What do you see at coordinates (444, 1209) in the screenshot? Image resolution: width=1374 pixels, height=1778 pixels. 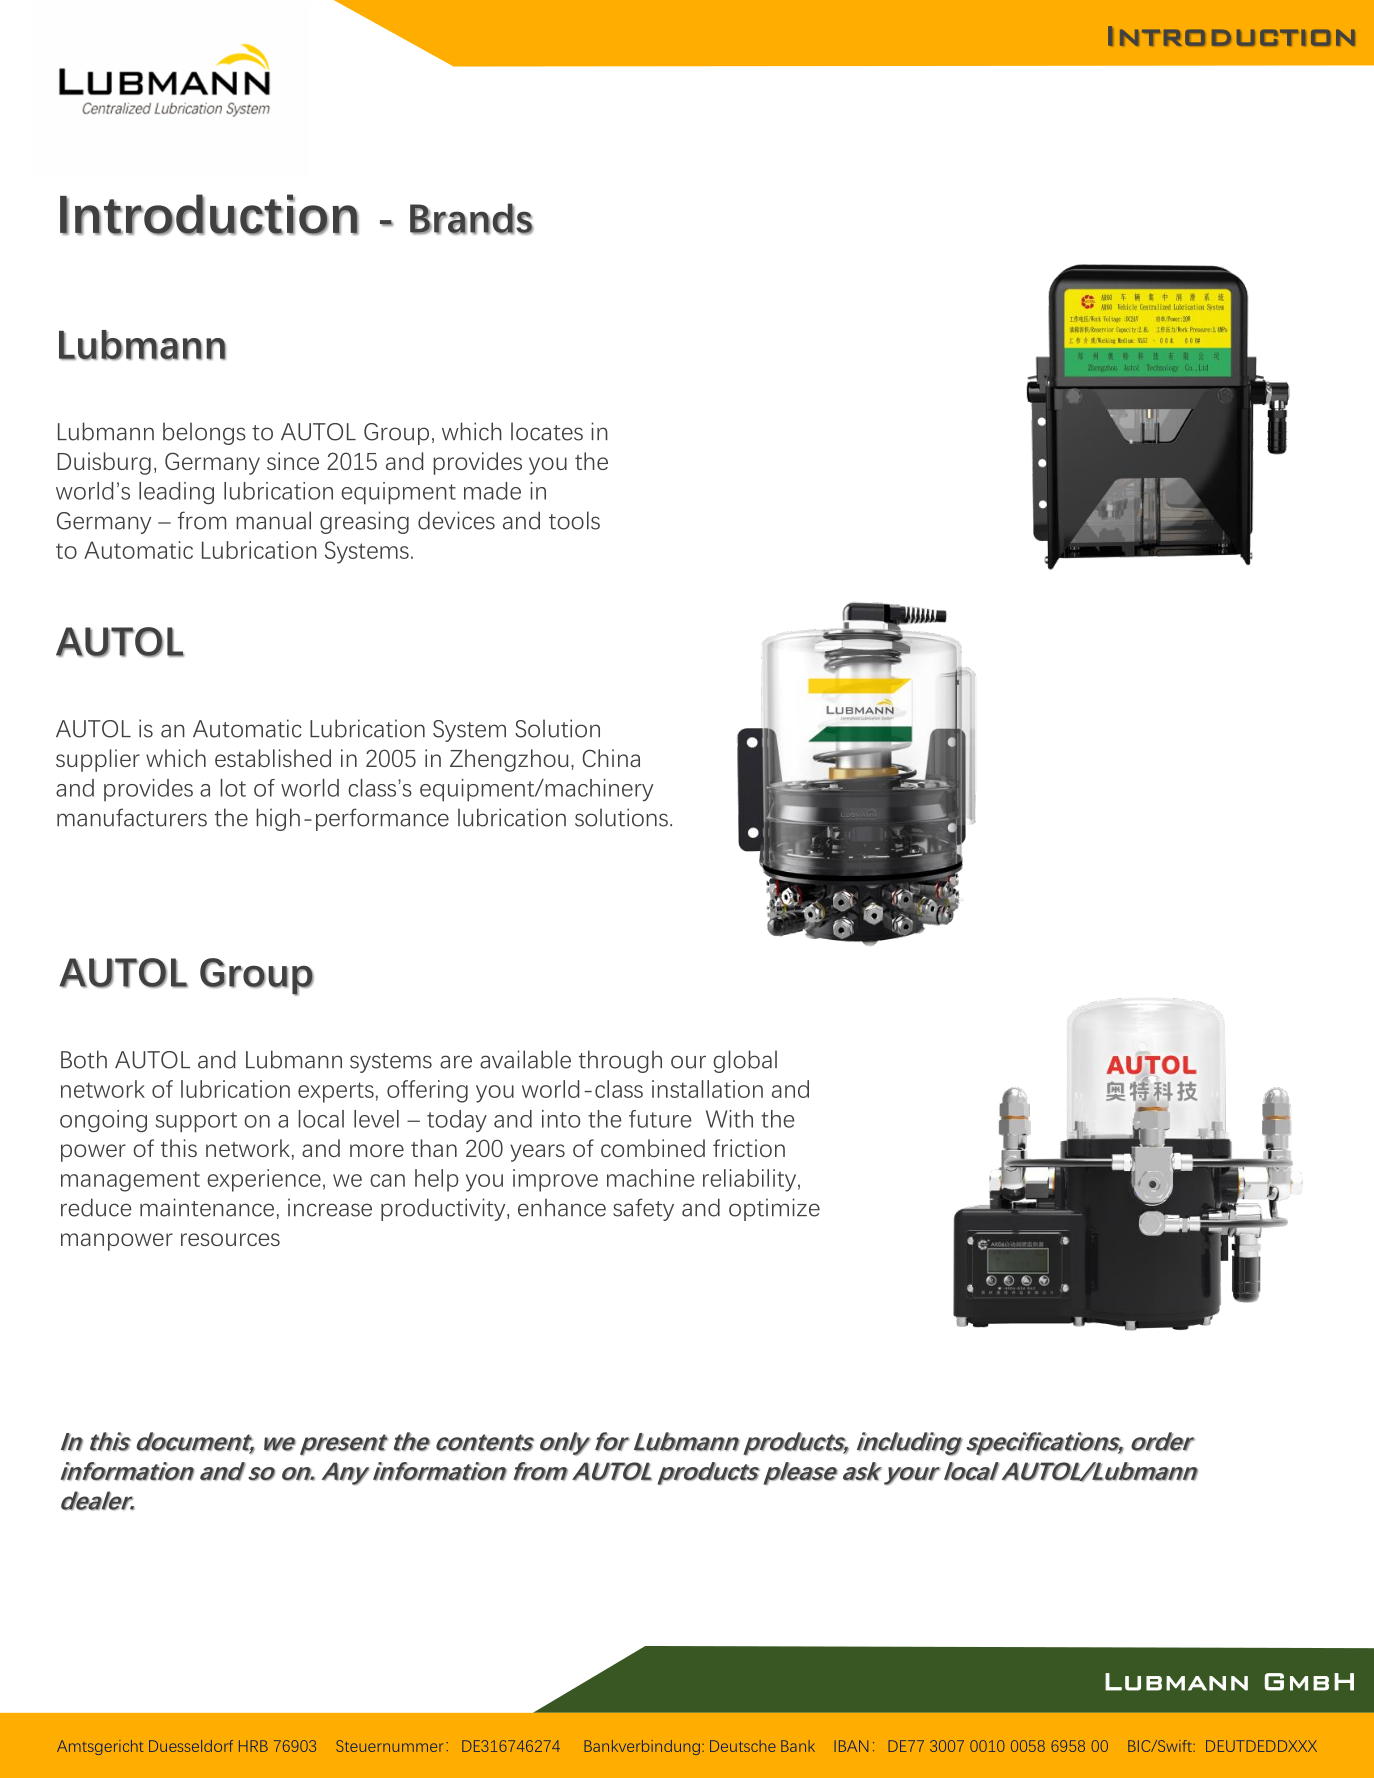 I see `productivity` at bounding box center [444, 1209].
